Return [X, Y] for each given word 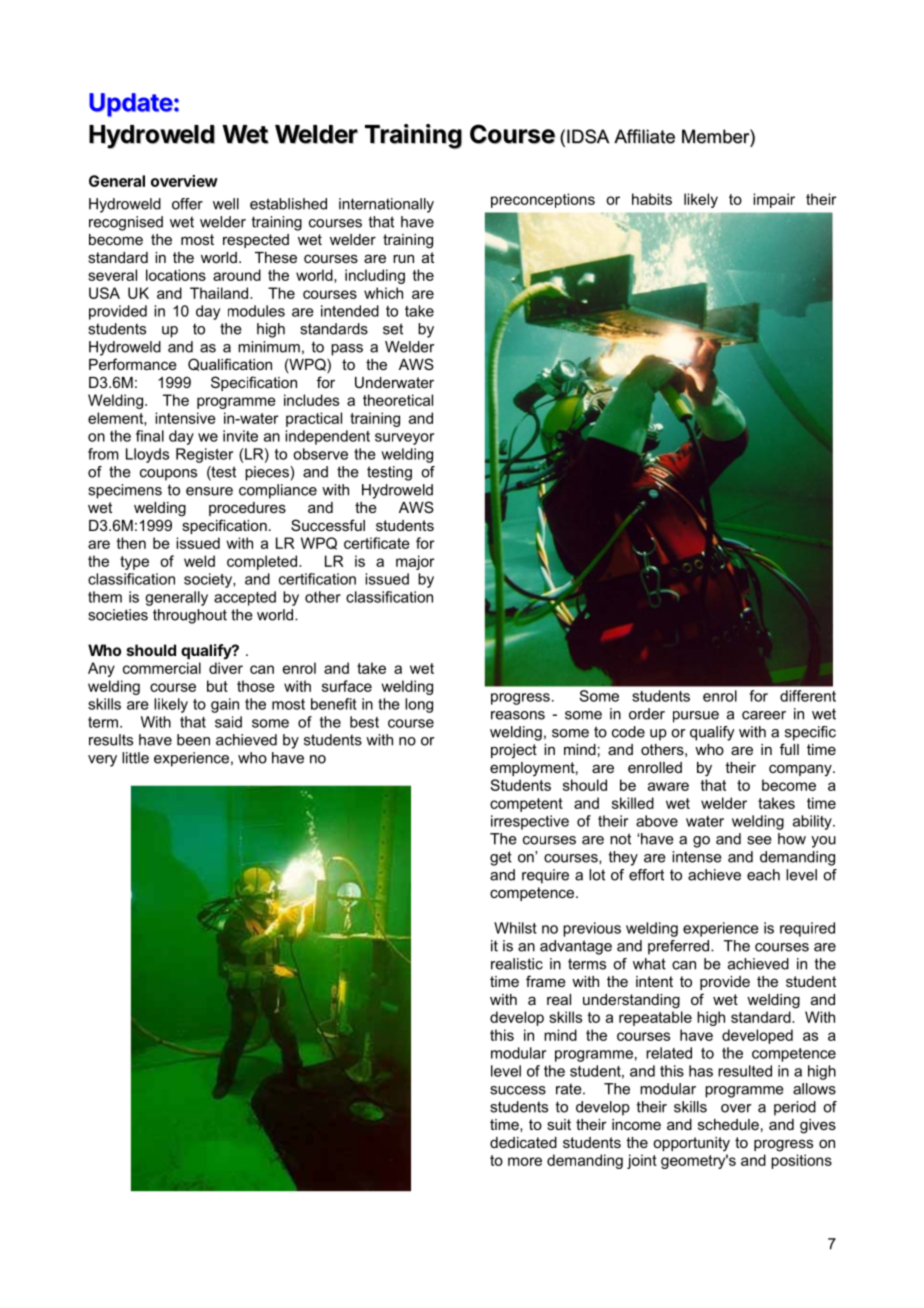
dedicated [523, 1142]
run [403, 258]
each [763, 875]
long [419, 705]
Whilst [515, 928]
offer [187, 204]
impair [774, 200]
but [217, 686]
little [135, 758]
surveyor [404, 439]
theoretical [398, 400]
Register [204, 455]
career [764, 715]
